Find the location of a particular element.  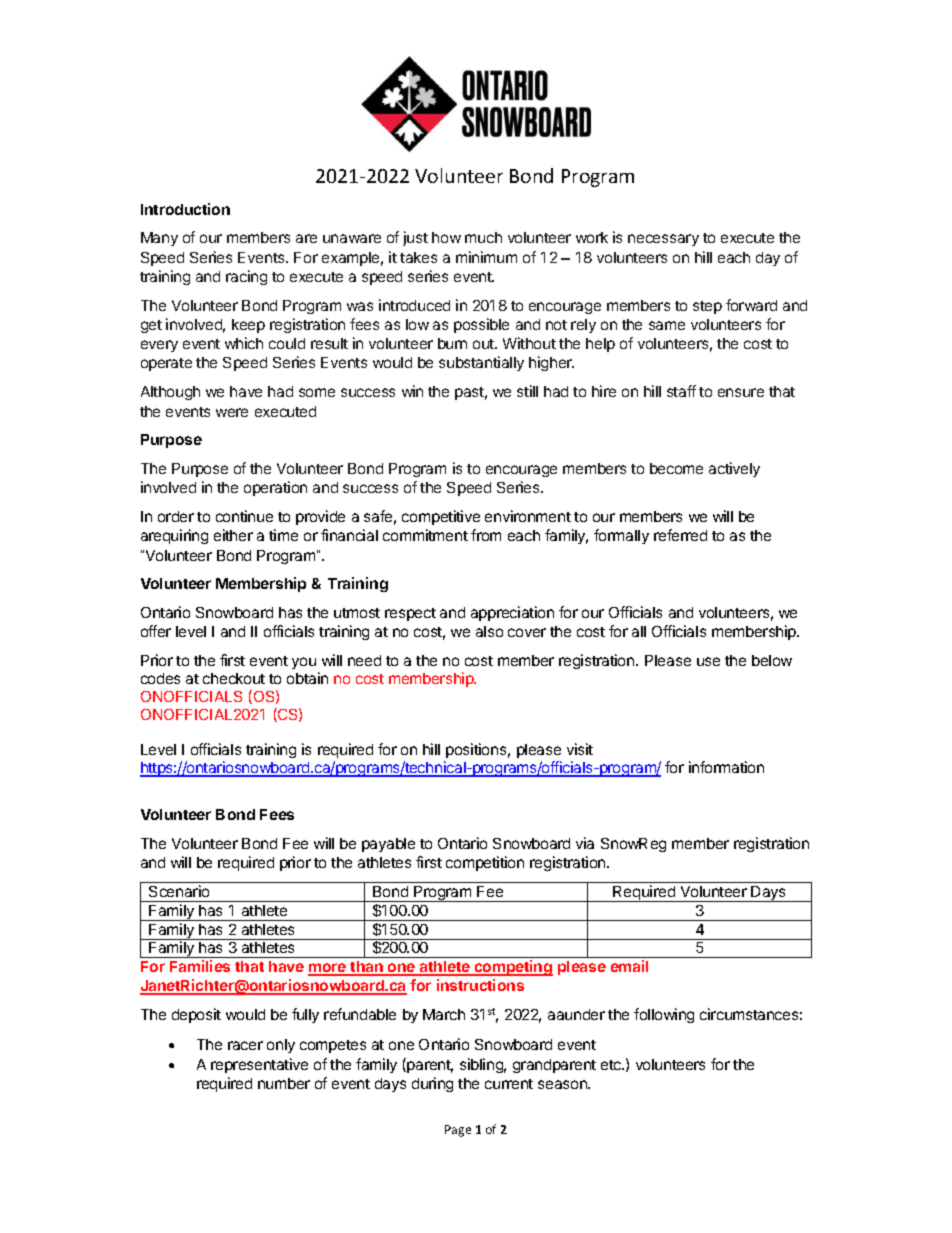

etc is located at coordinates (612, 1065).
